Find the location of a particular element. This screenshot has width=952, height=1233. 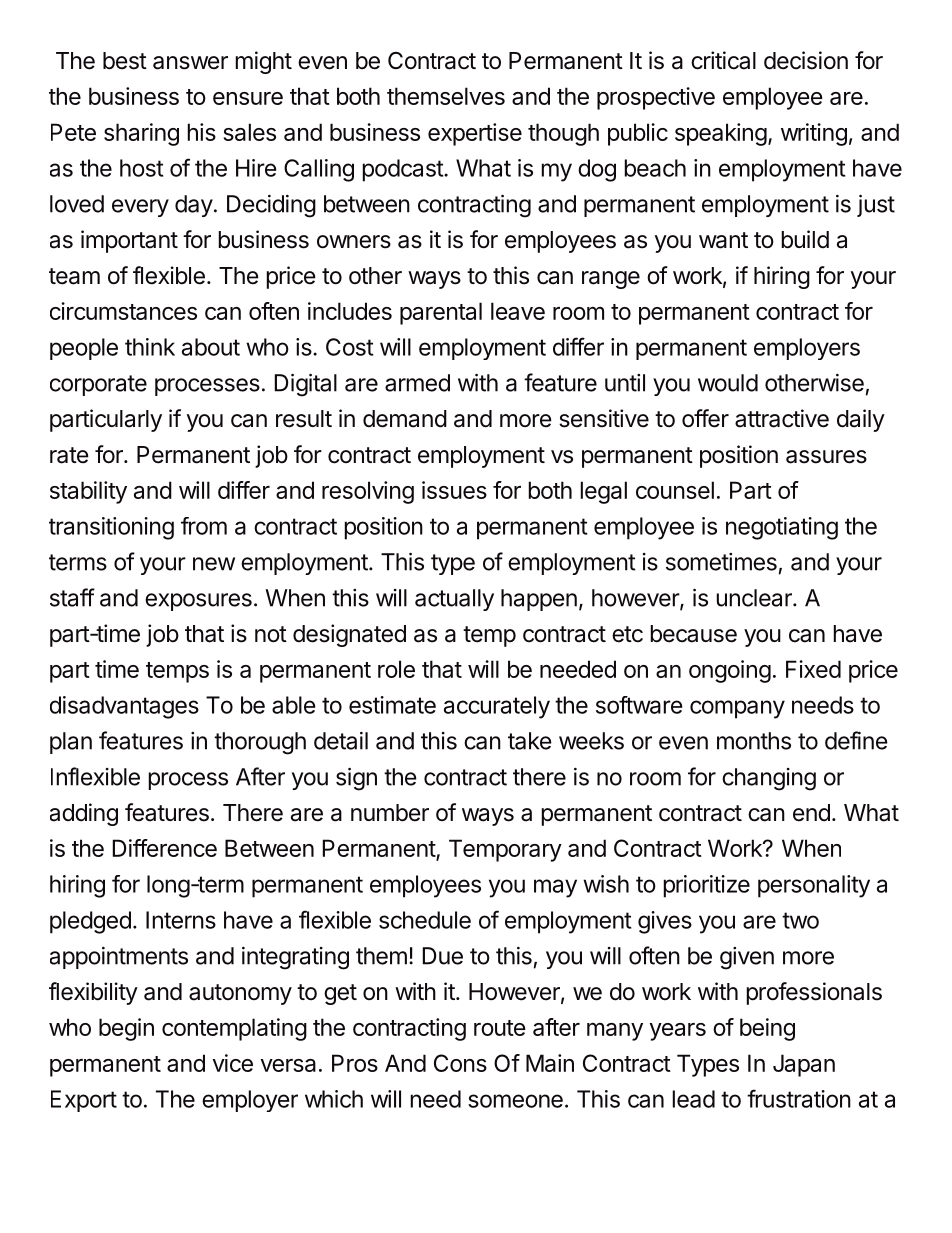

vice is located at coordinates (232, 1063).
